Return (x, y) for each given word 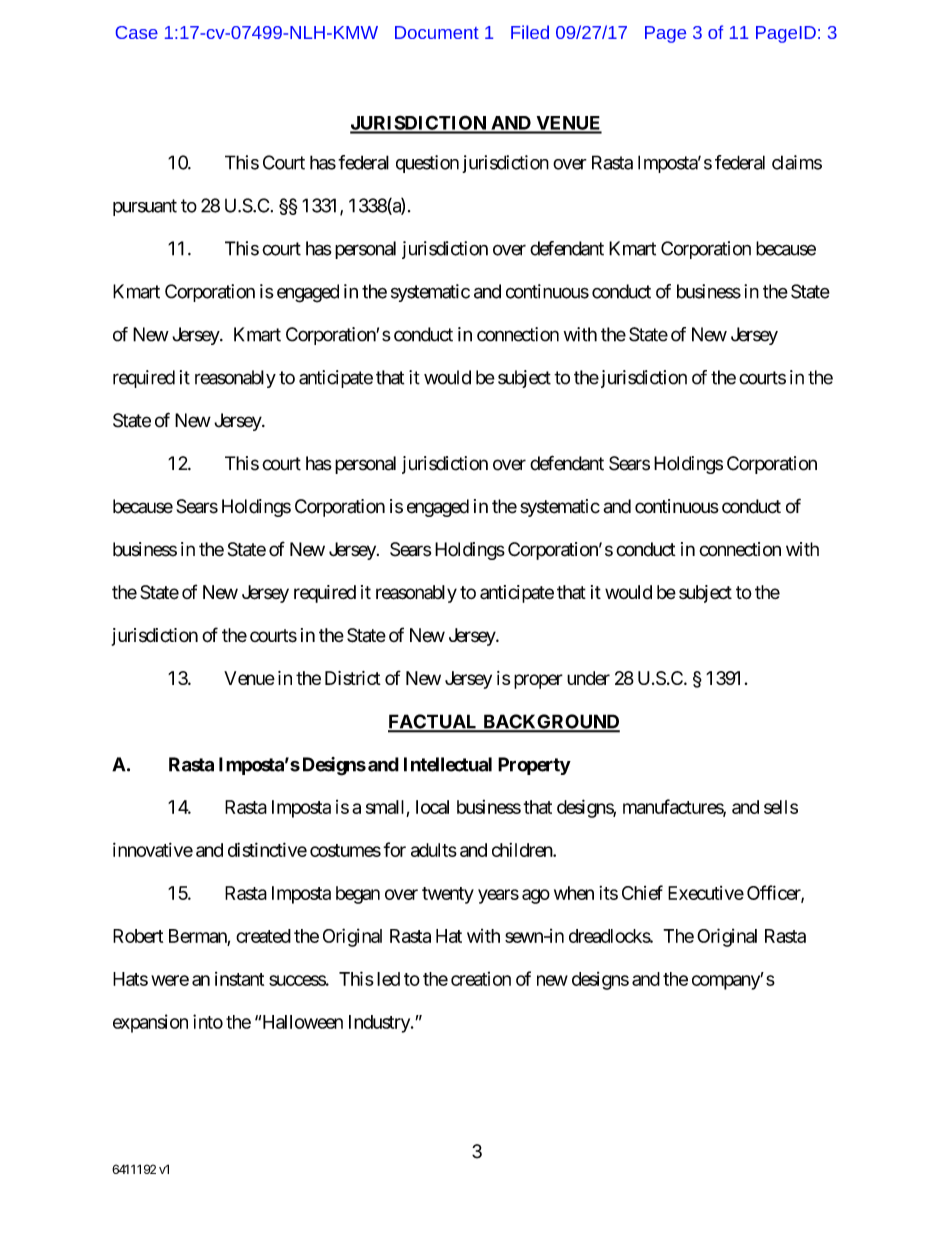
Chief (642, 892)
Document (437, 32)
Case (137, 32)
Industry (380, 1024)
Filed (530, 32)
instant (239, 979)
